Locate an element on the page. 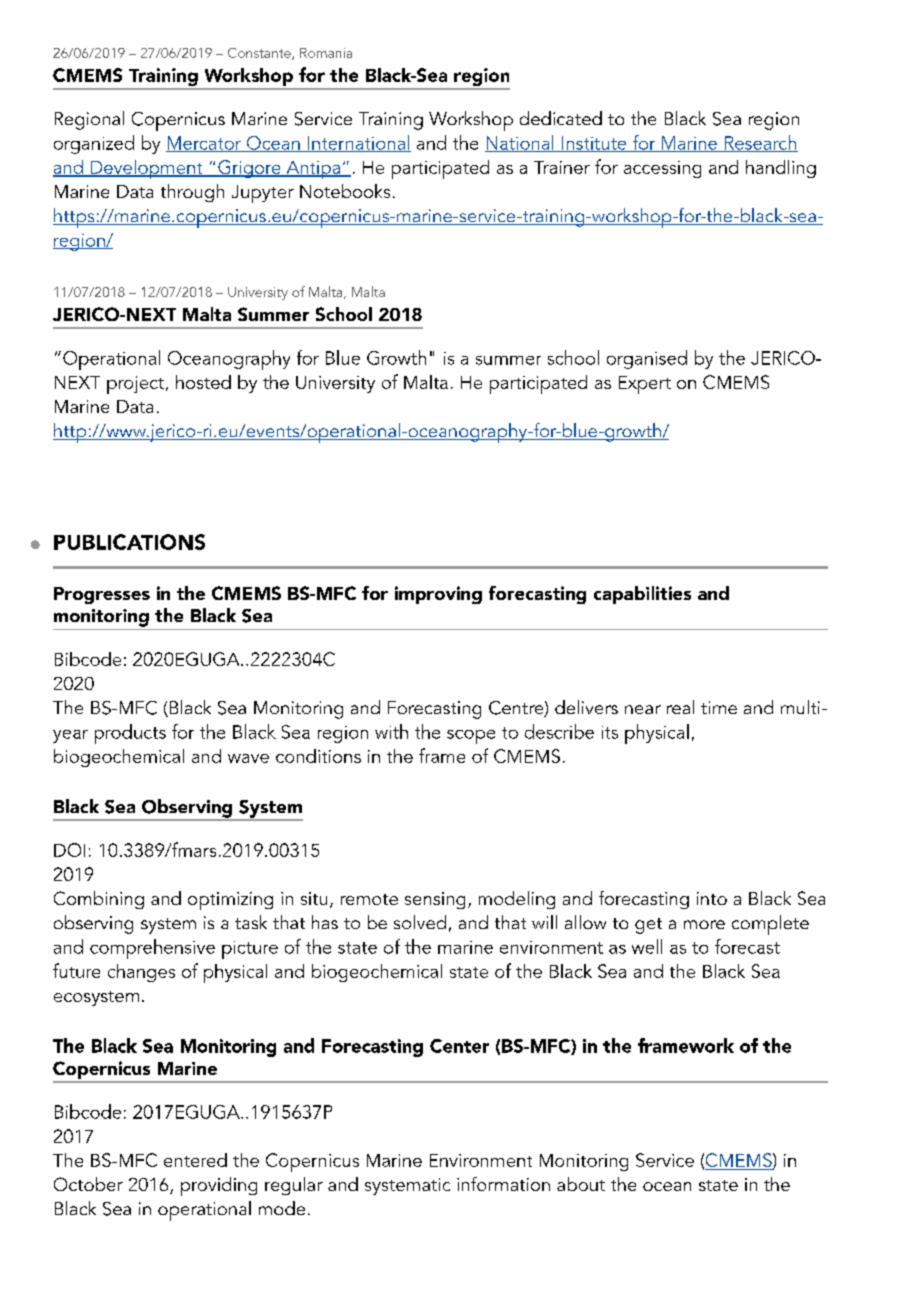 The image size is (924, 1307). about is located at coordinates (581, 1184).
